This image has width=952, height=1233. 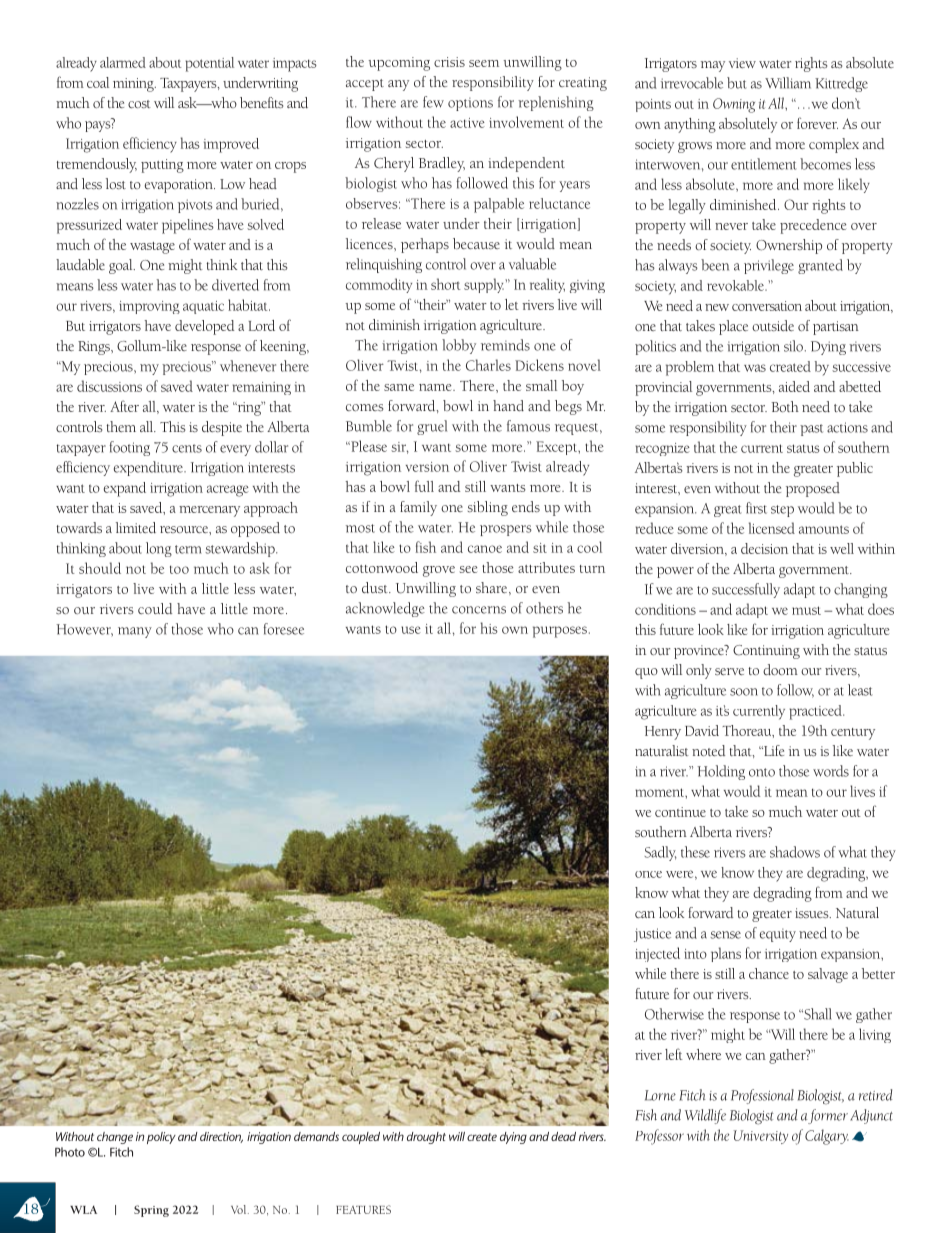 I want to click on Continuing, so click(x=766, y=652).
